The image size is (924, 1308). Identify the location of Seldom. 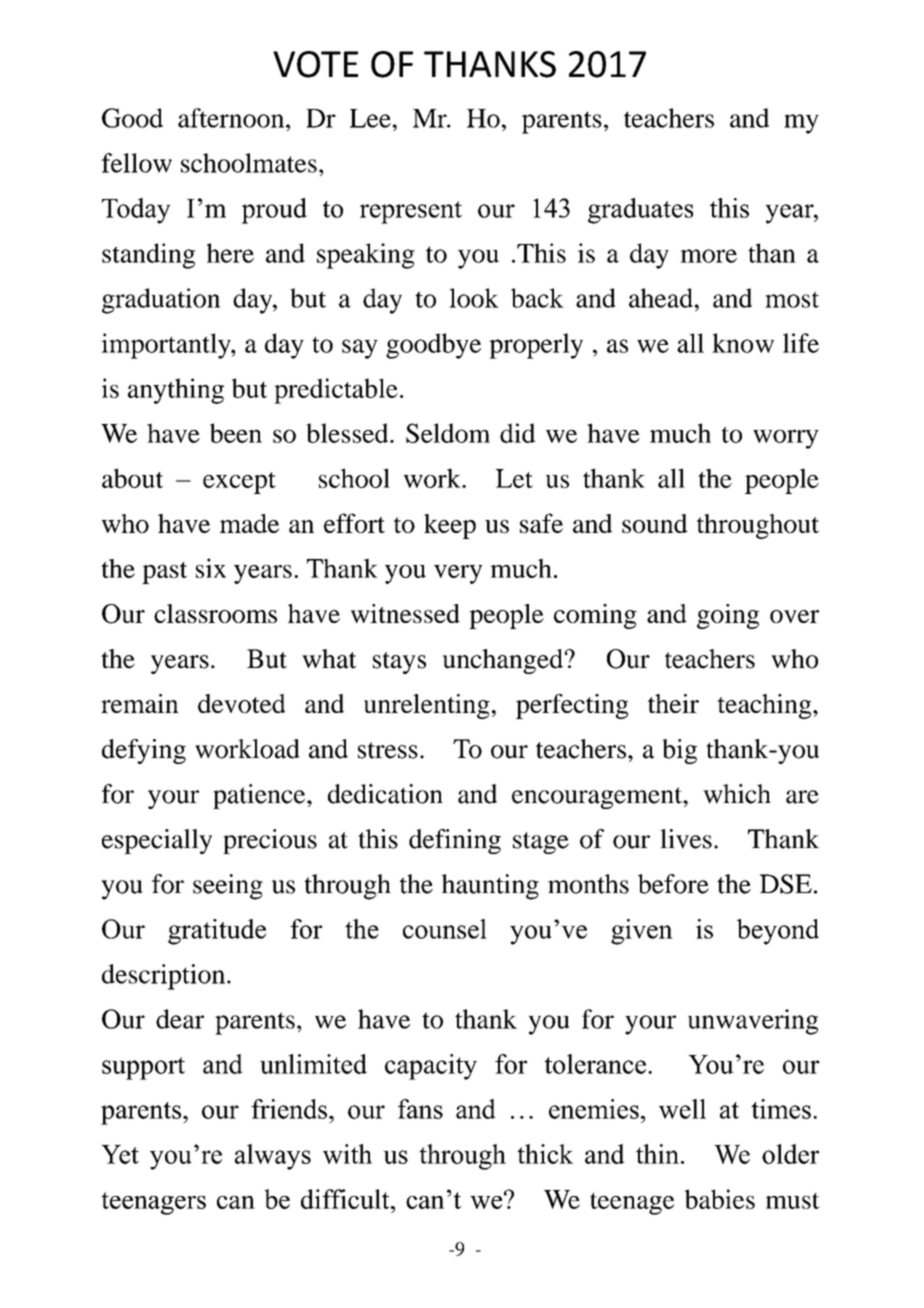
(448, 433).
